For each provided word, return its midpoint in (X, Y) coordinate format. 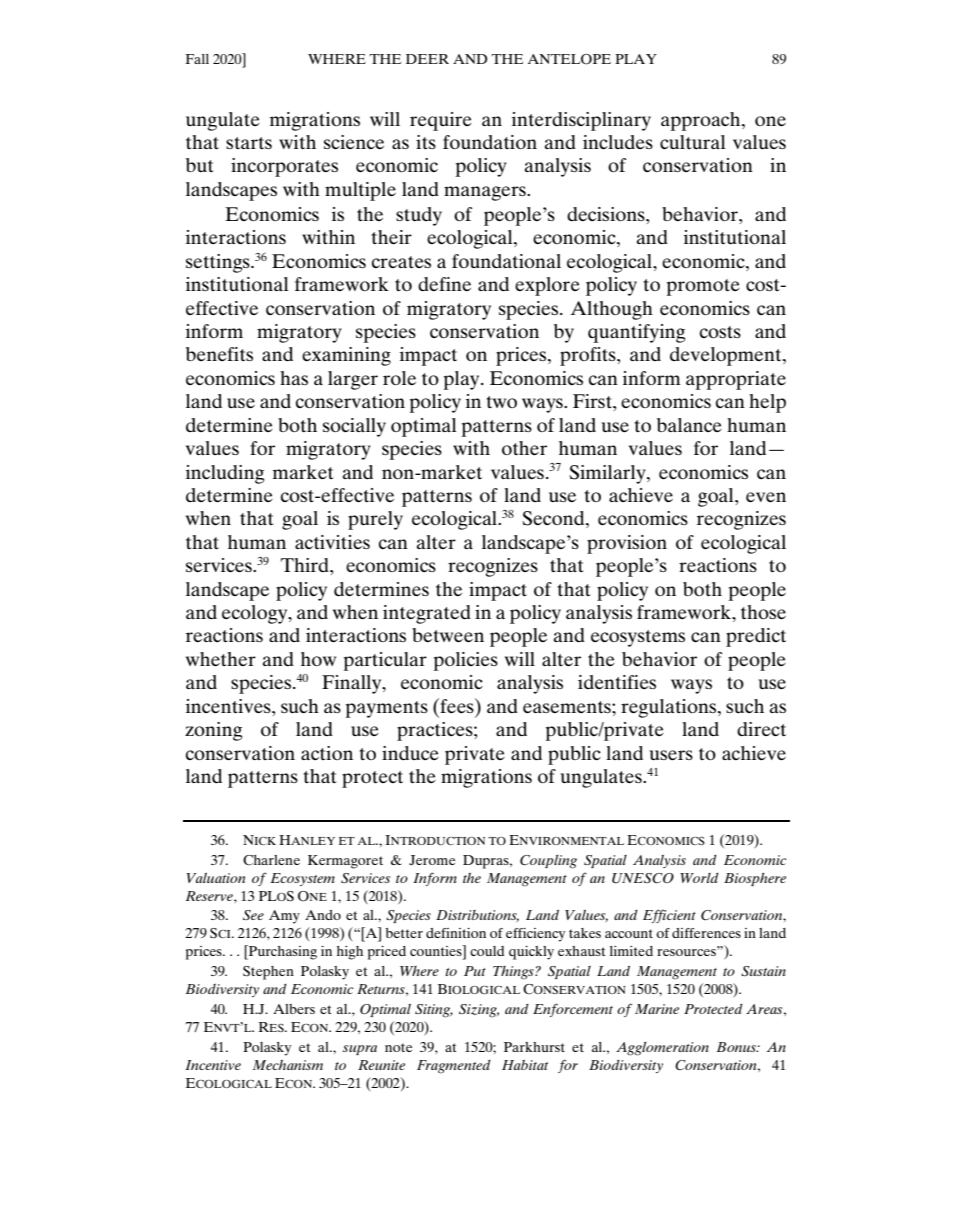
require (441, 121)
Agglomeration (662, 1049)
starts (249, 143)
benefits (219, 354)
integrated (427, 614)
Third (306, 565)
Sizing (479, 1011)
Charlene (271, 860)
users (671, 755)
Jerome (432, 860)
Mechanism (288, 1065)
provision (627, 544)
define (444, 284)
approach (702, 121)
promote (703, 287)
